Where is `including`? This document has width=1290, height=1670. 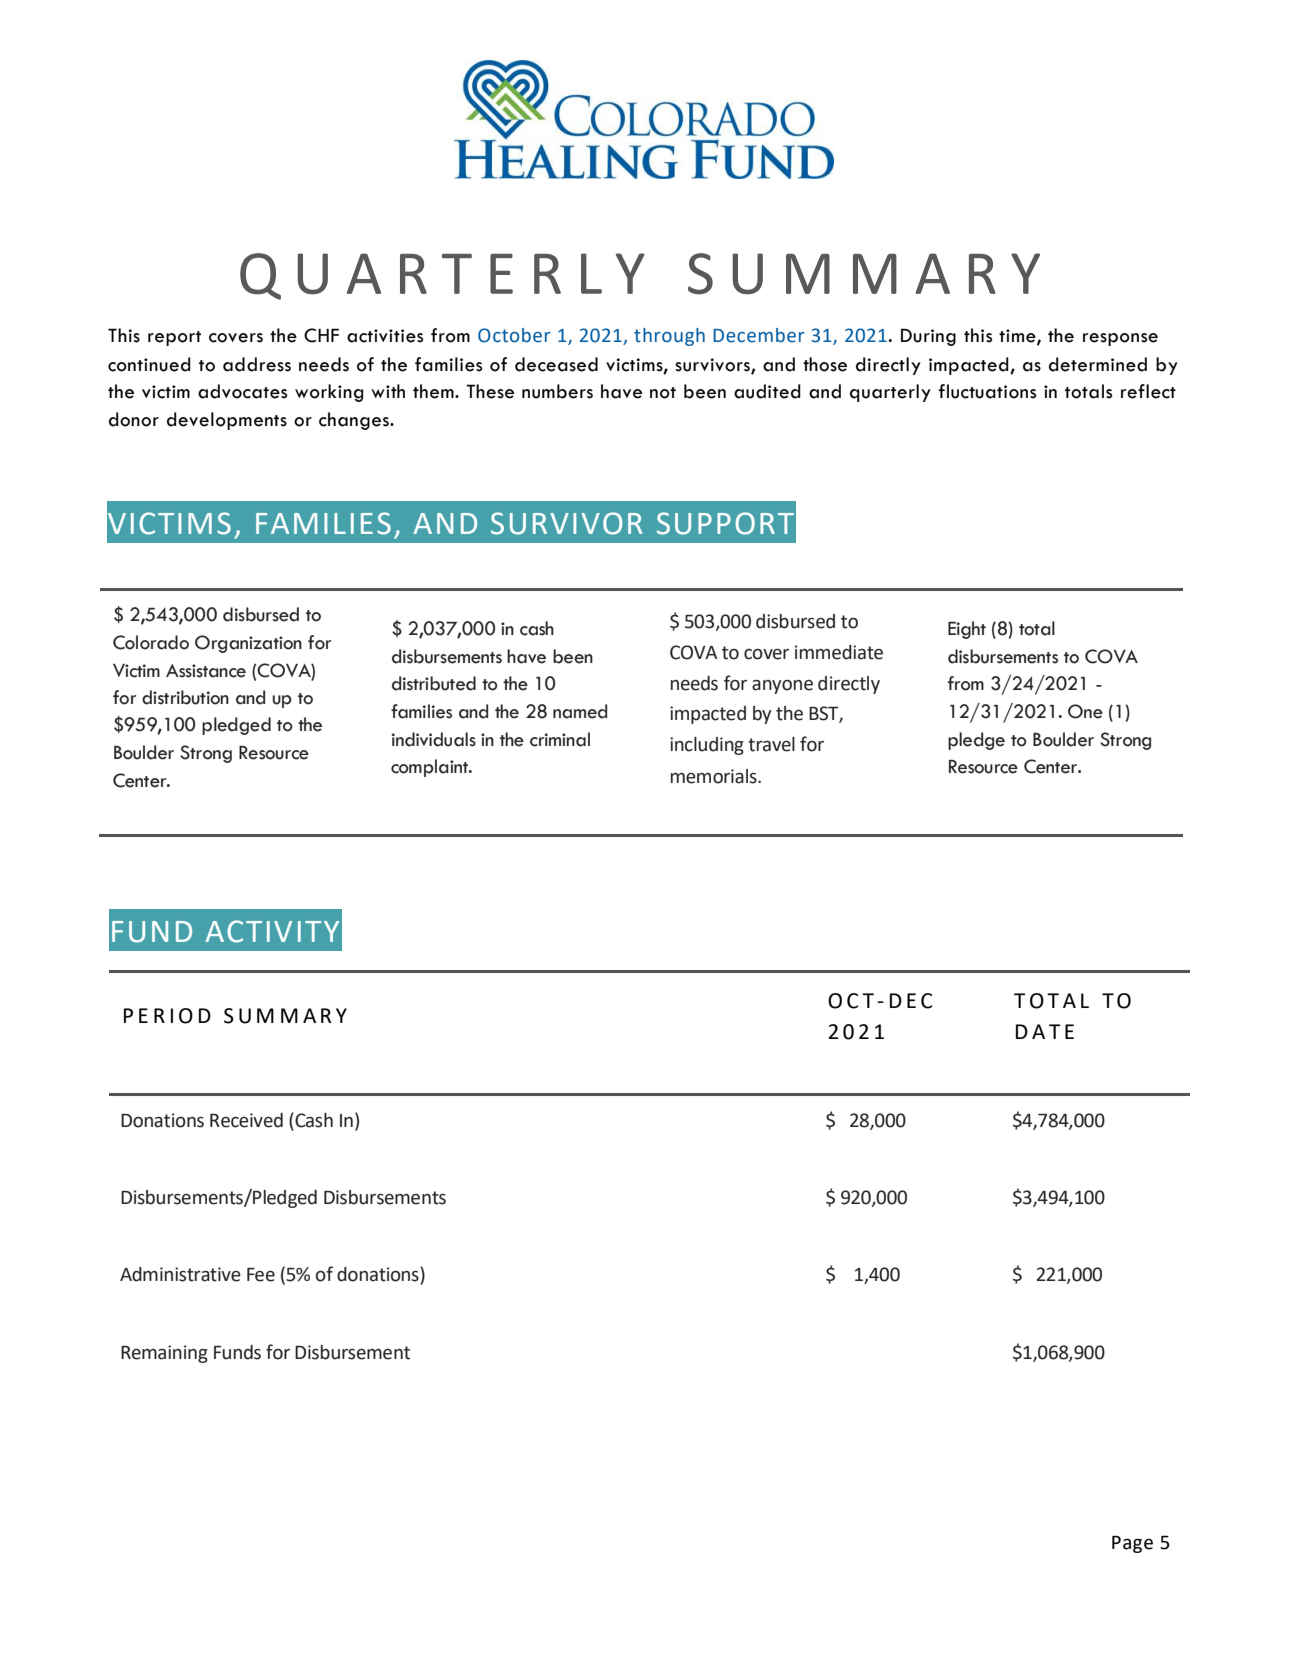 including is located at coordinates (707, 746).
